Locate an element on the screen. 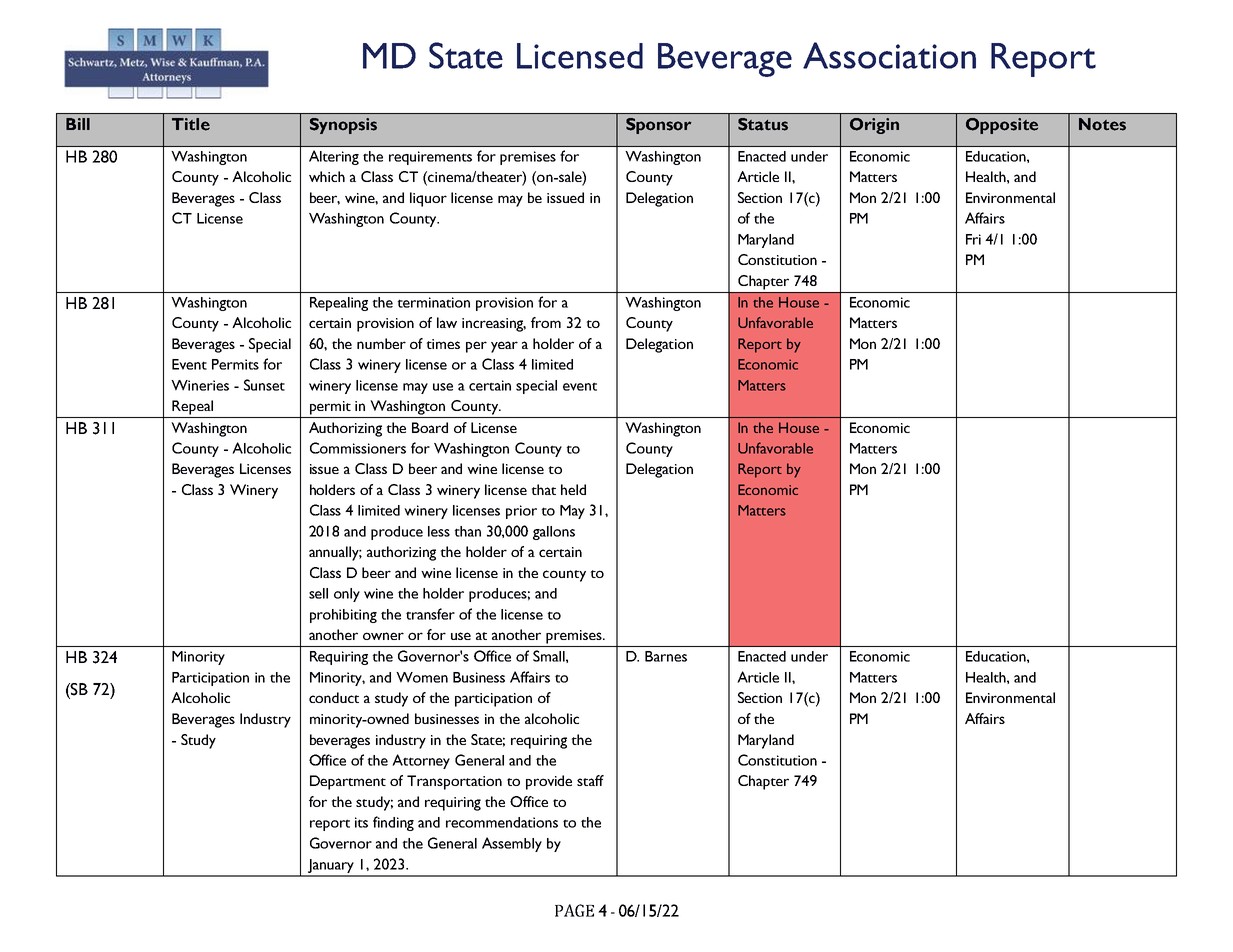 Image resolution: width=1233 pixels, height=952 pixels. number is located at coordinates (381, 343).
